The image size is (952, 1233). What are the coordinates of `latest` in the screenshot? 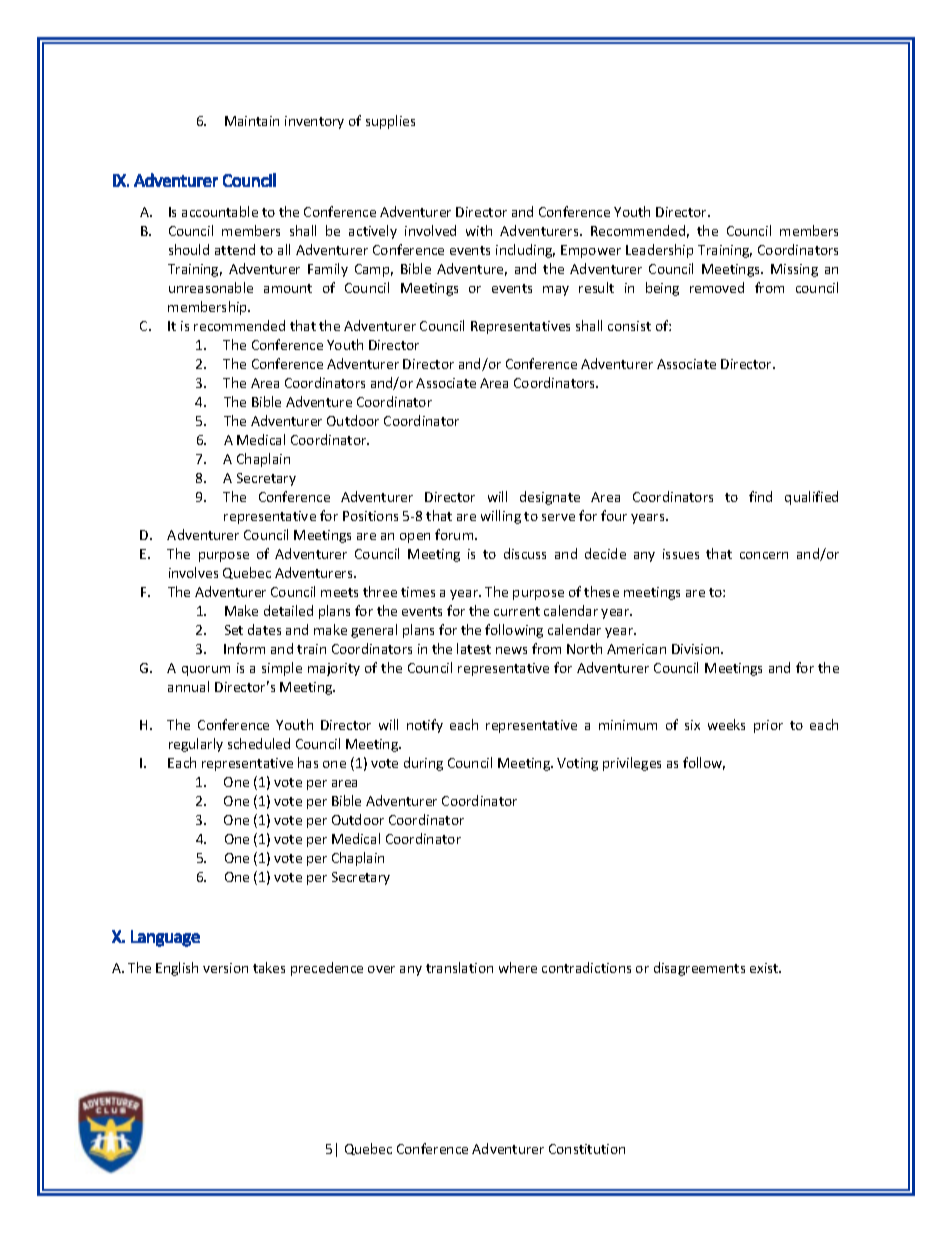 It's located at (474, 648).
